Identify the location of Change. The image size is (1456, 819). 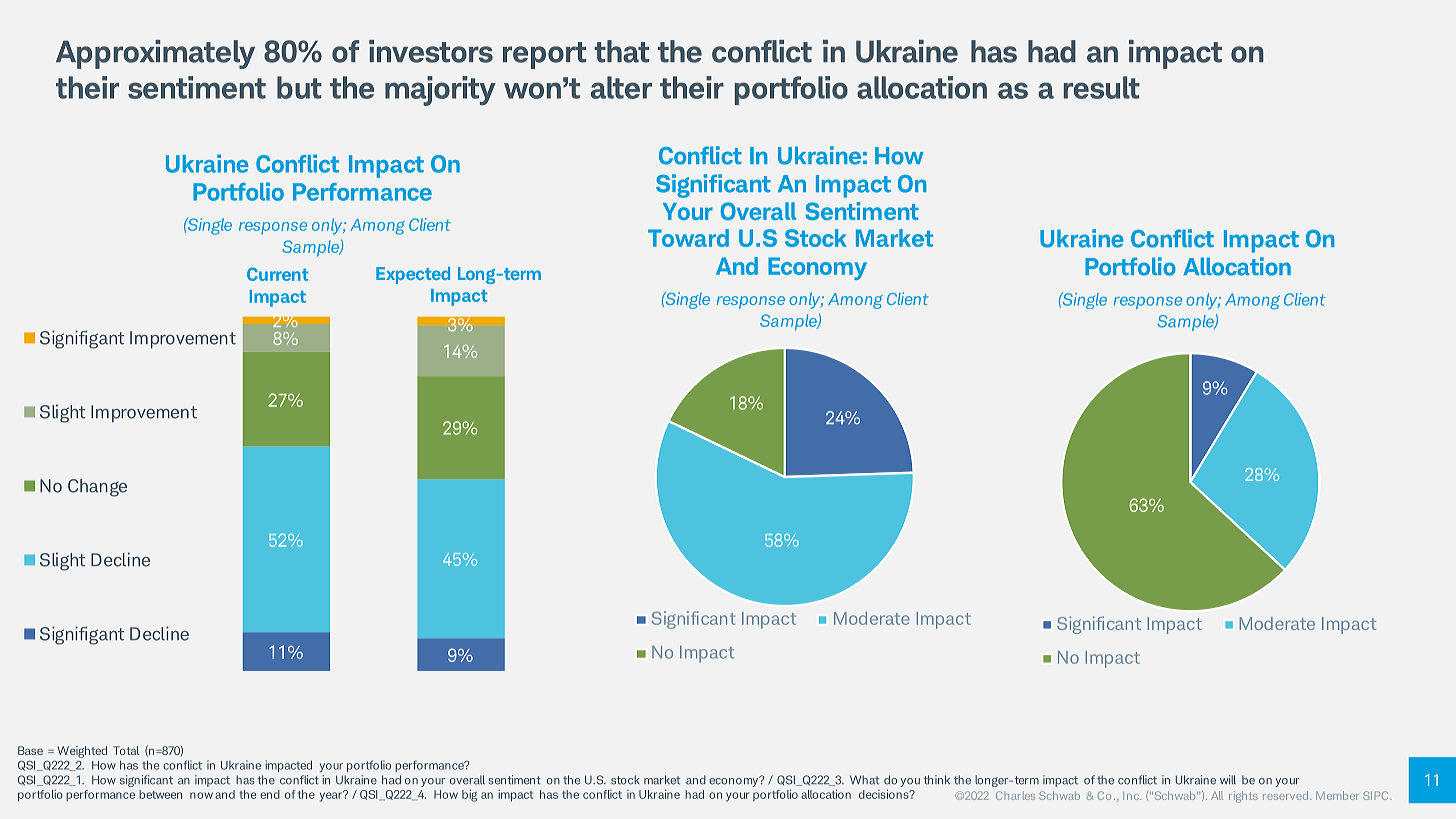
(97, 488).
